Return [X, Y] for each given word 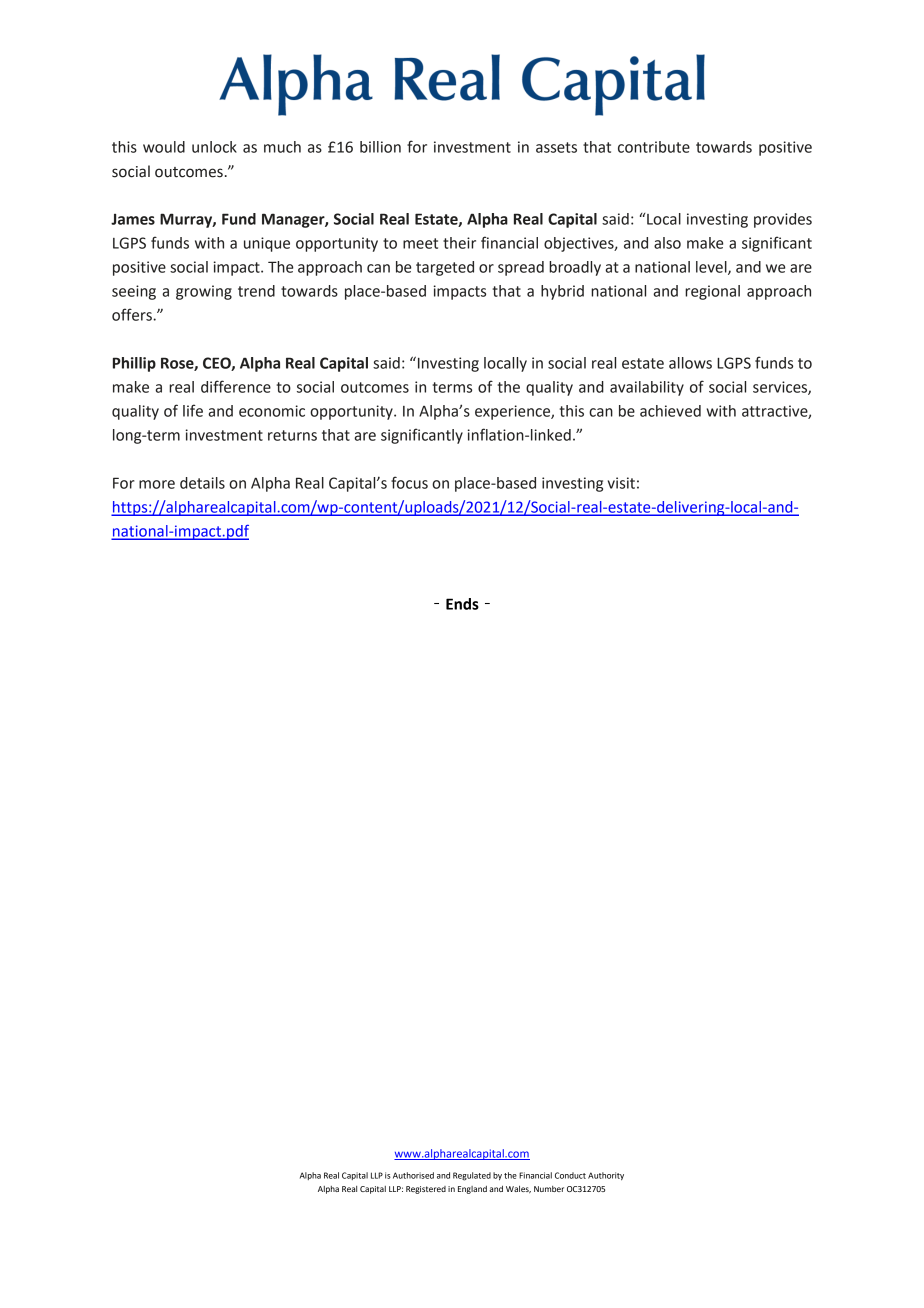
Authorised [413, 1175]
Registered [426, 1190]
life [193, 410]
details [202, 483]
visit [621, 483]
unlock [214, 147]
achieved [670, 411]
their [459, 243]
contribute [654, 147]
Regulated [472, 1176]
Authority [606, 1176]
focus [409, 482]
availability [647, 388]
